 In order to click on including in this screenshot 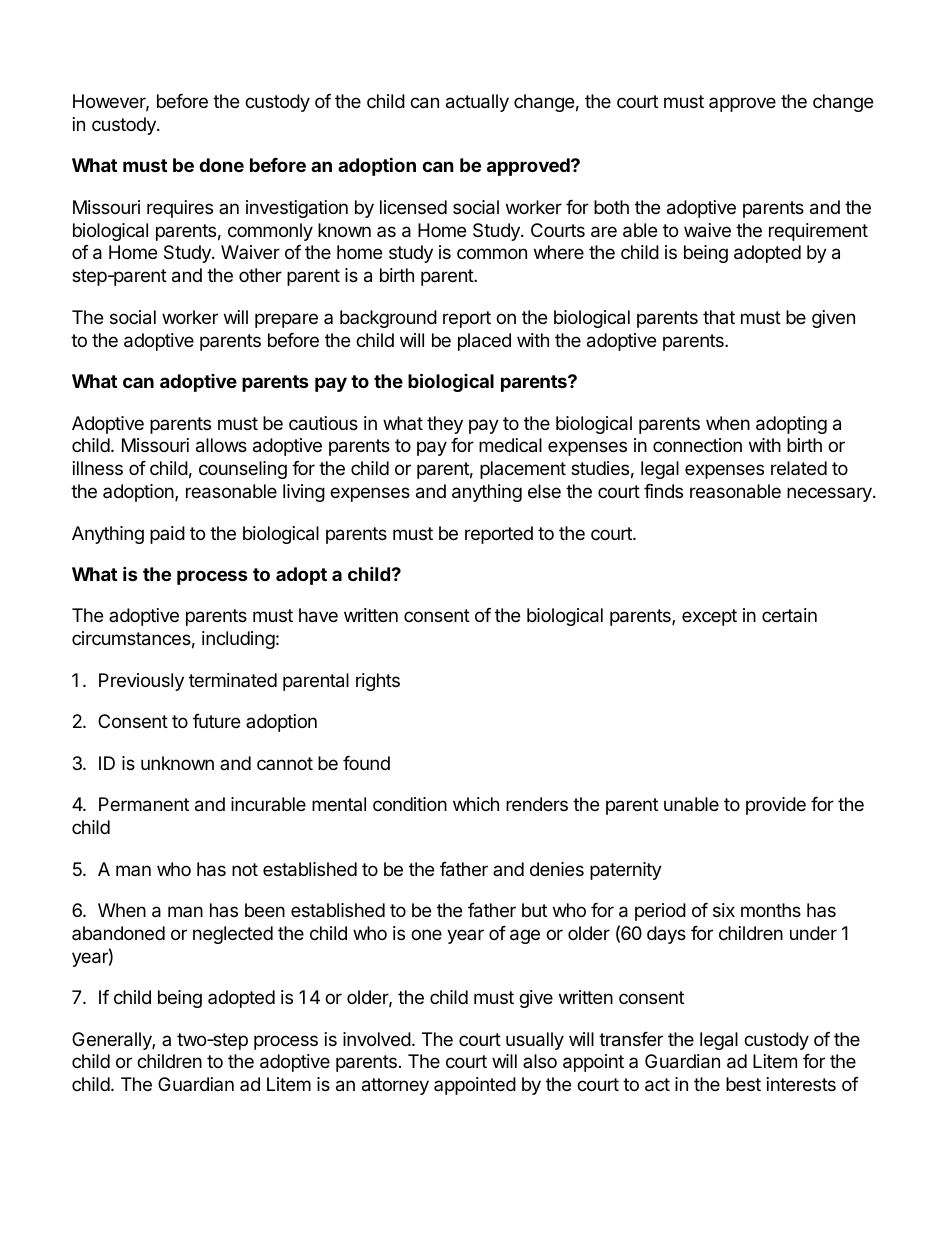, I will do `click(238, 640)`.
